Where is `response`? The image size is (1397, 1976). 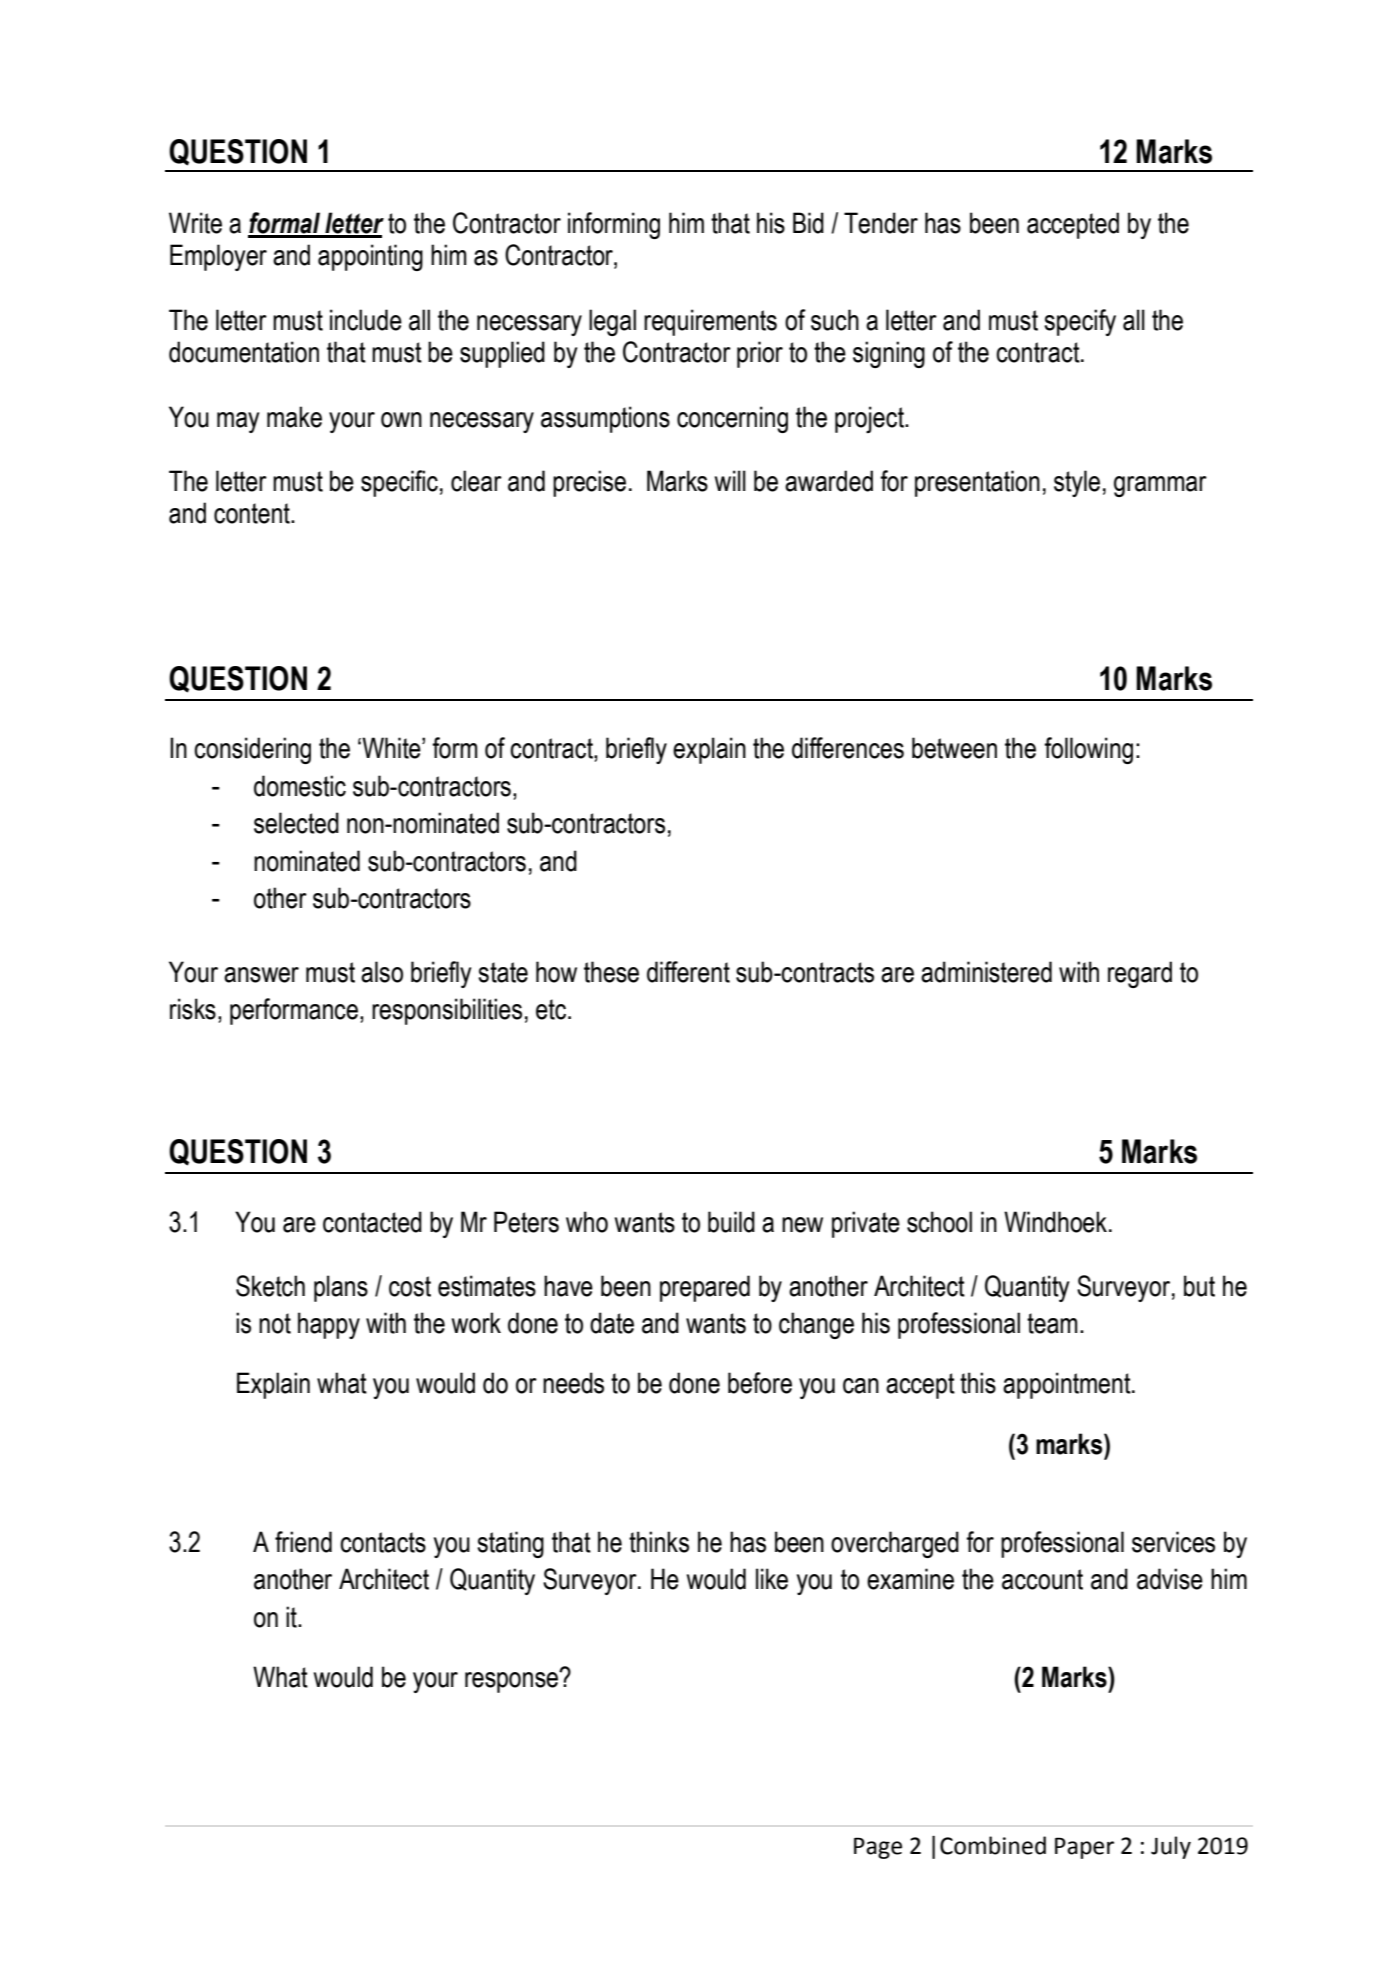
response is located at coordinates (512, 1681).
